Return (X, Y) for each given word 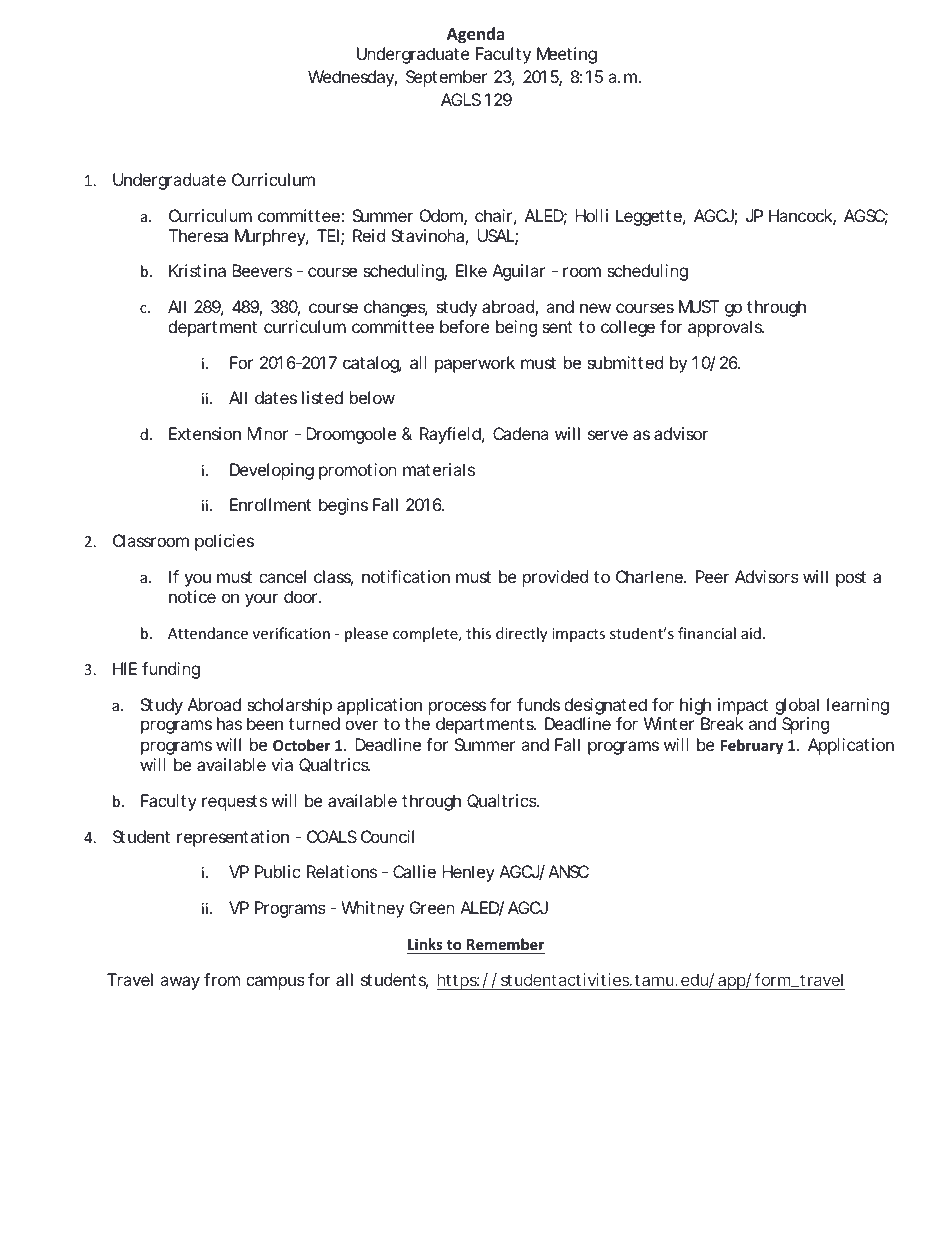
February (752, 746)
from (222, 979)
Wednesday (352, 78)
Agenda (475, 35)
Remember (505, 946)
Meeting (567, 55)
